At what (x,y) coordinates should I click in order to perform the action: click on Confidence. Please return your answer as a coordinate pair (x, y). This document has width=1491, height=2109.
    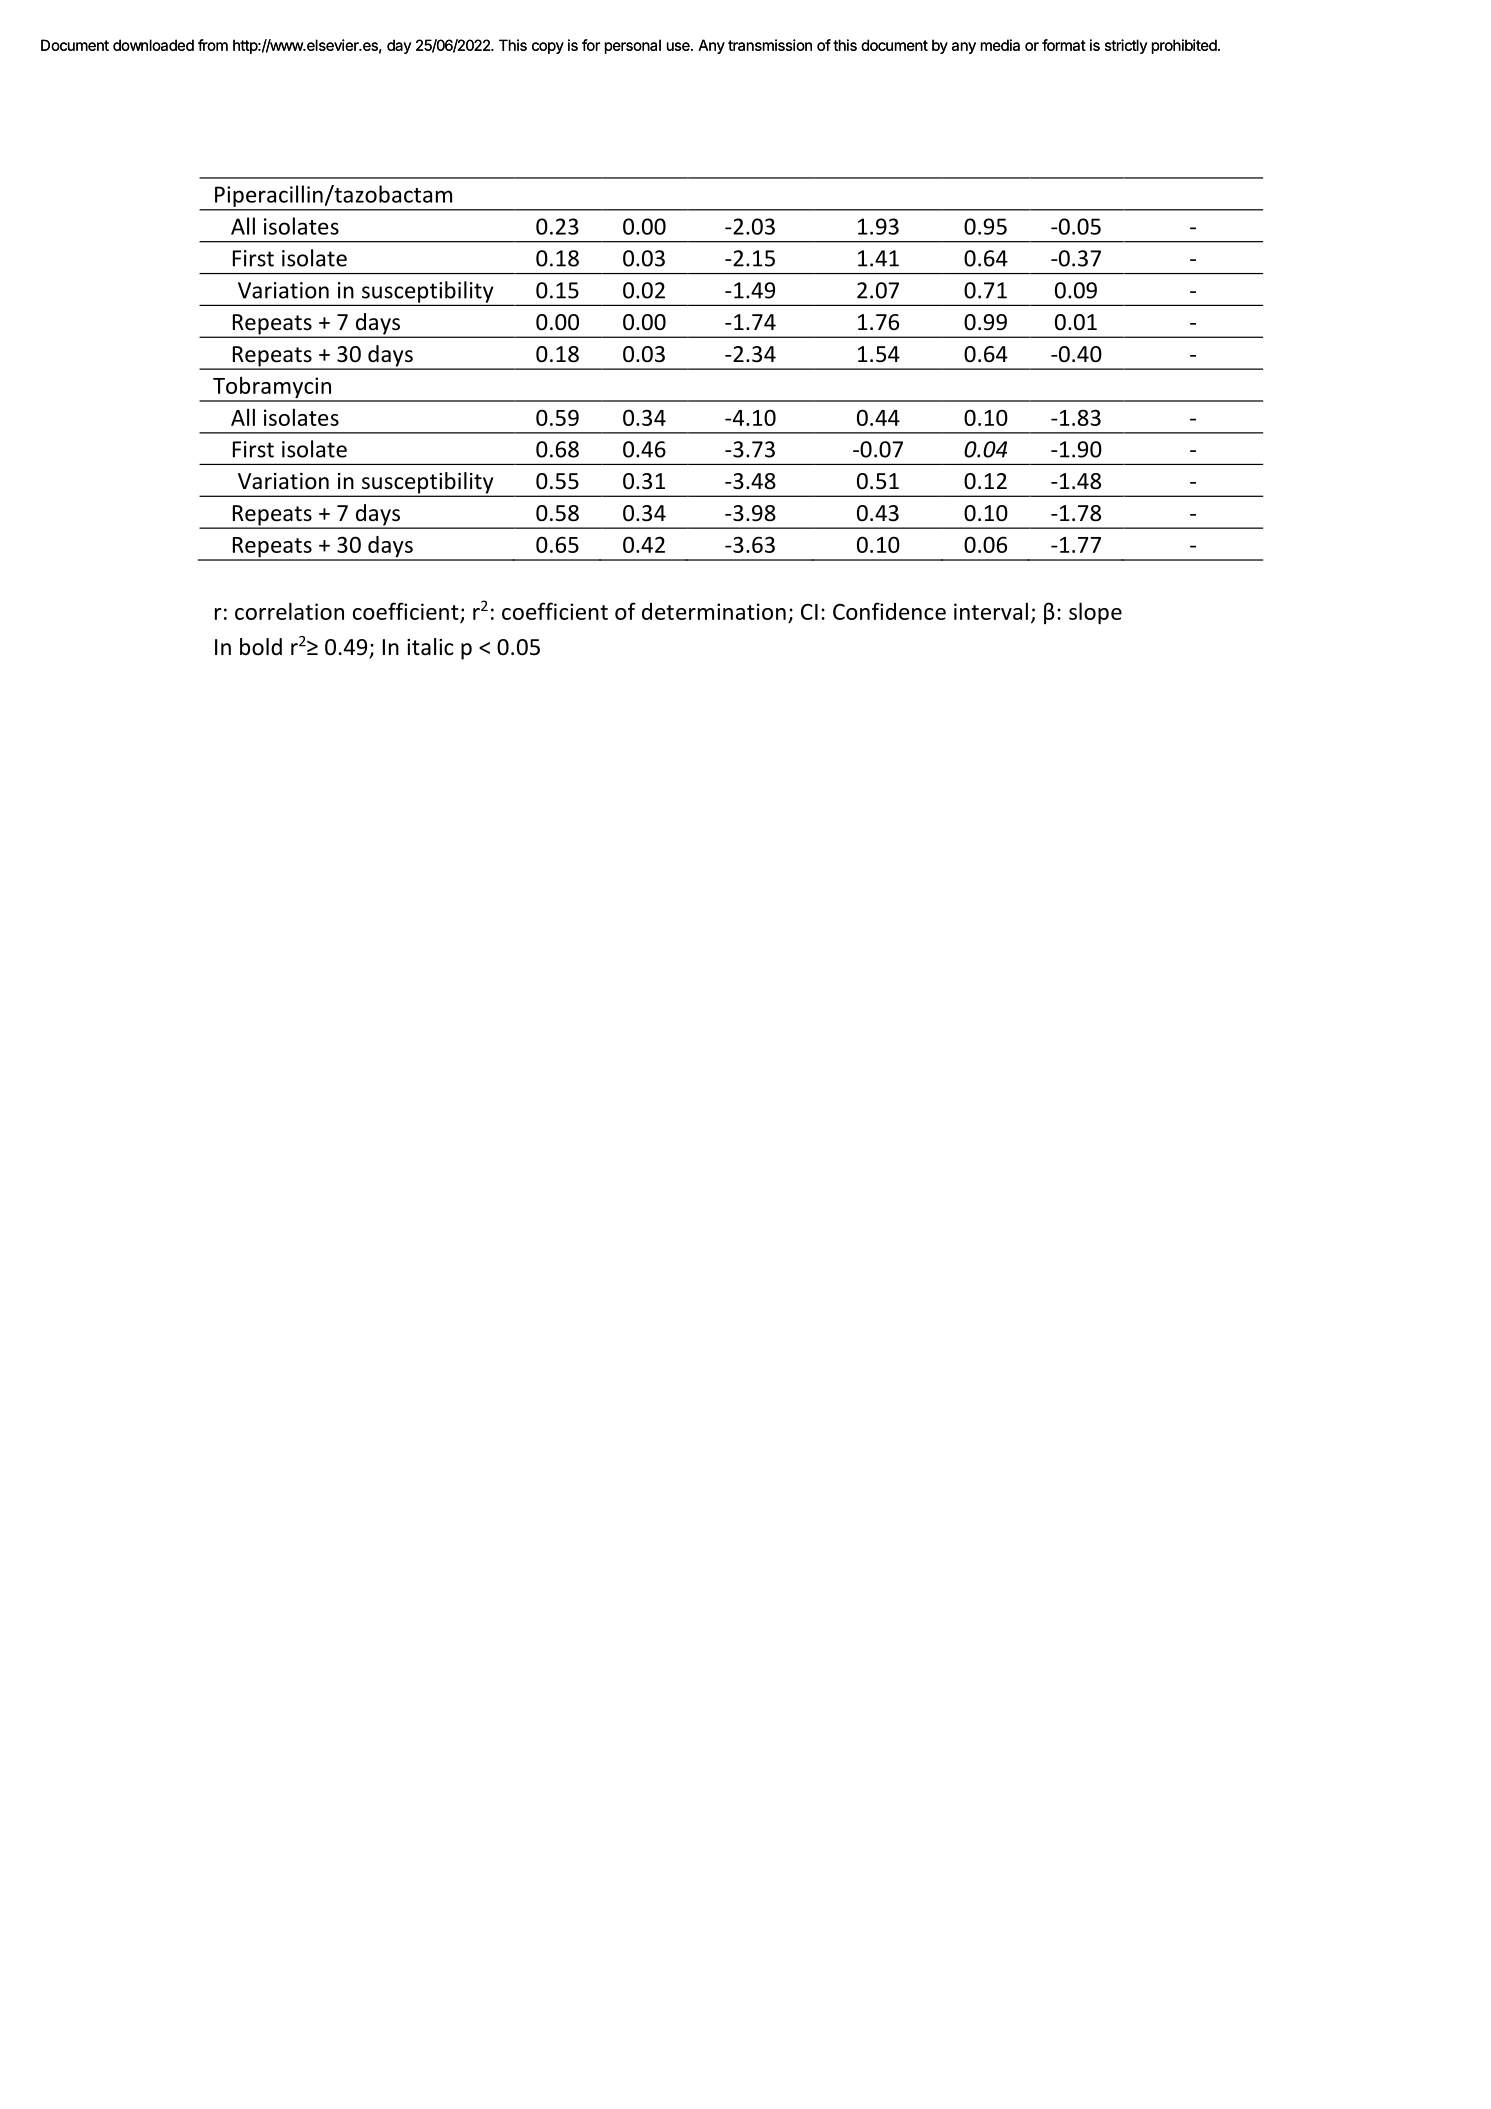
    Looking at the image, I should click on (889, 611).
